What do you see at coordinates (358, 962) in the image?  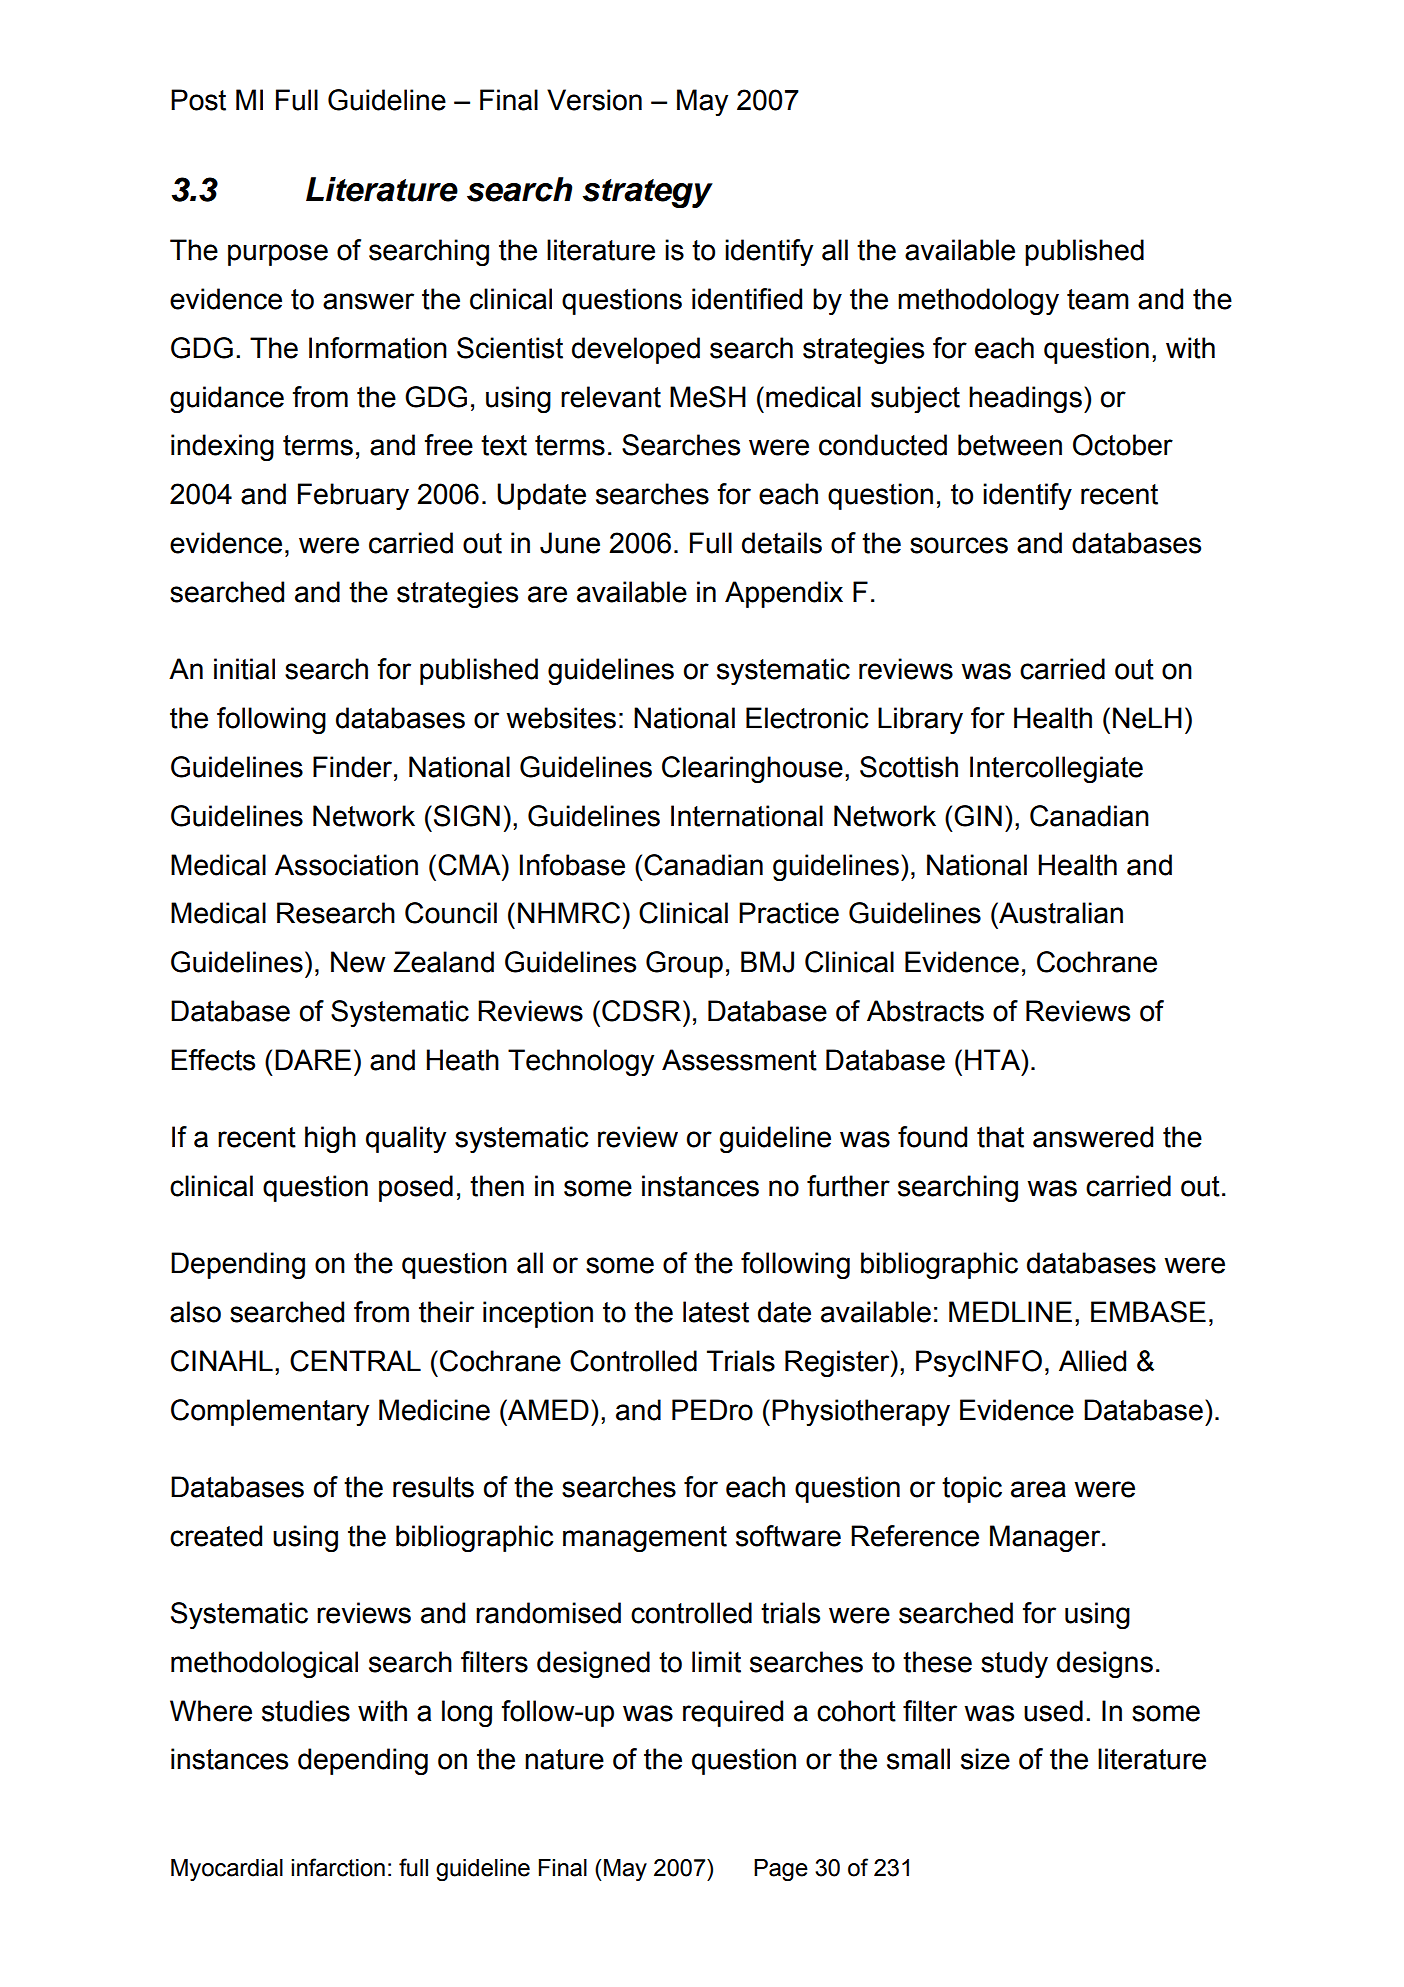 I see `New` at bounding box center [358, 962].
